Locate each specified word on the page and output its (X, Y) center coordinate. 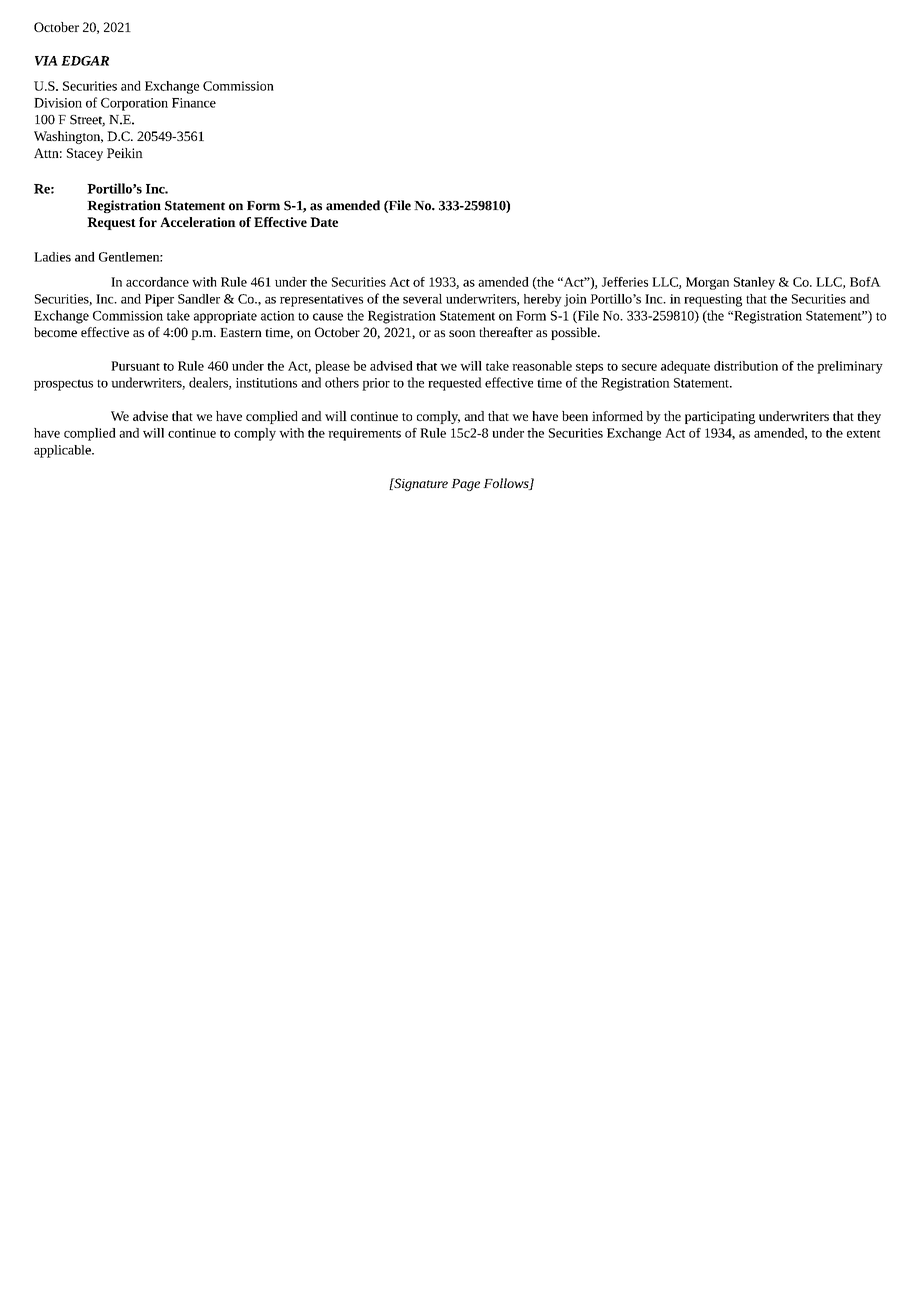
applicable (63, 451)
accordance (157, 282)
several (422, 299)
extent (864, 434)
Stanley (754, 283)
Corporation (134, 104)
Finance (194, 103)
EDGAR (85, 61)
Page (465, 485)
